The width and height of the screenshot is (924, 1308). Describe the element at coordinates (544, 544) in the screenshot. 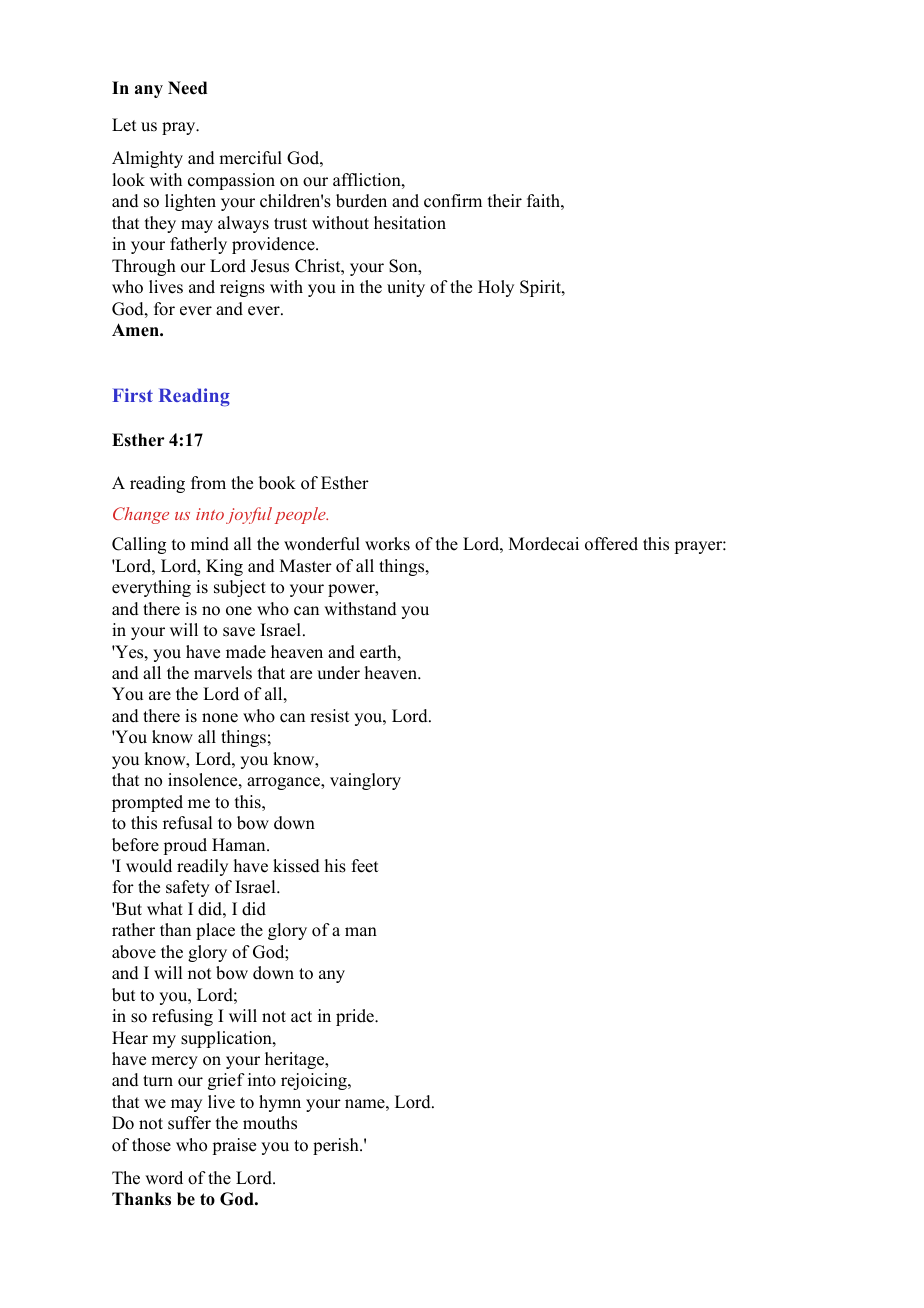

I see `Mordecai` at that location.
